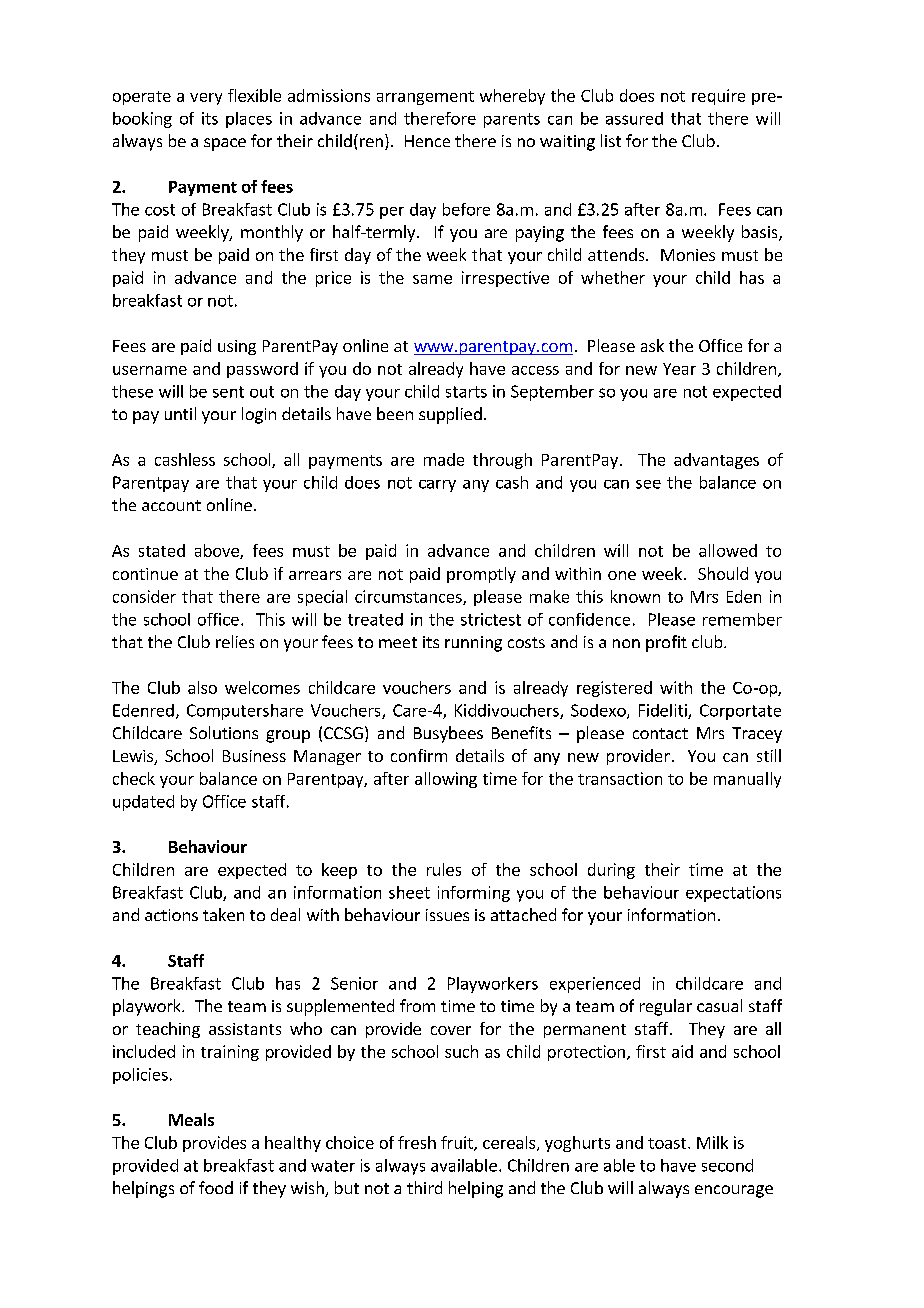 The image size is (924, 1308). What do you see at coordinates (718, 97) in the screenshot?
I see `require` at bounding box center [718, 97].
